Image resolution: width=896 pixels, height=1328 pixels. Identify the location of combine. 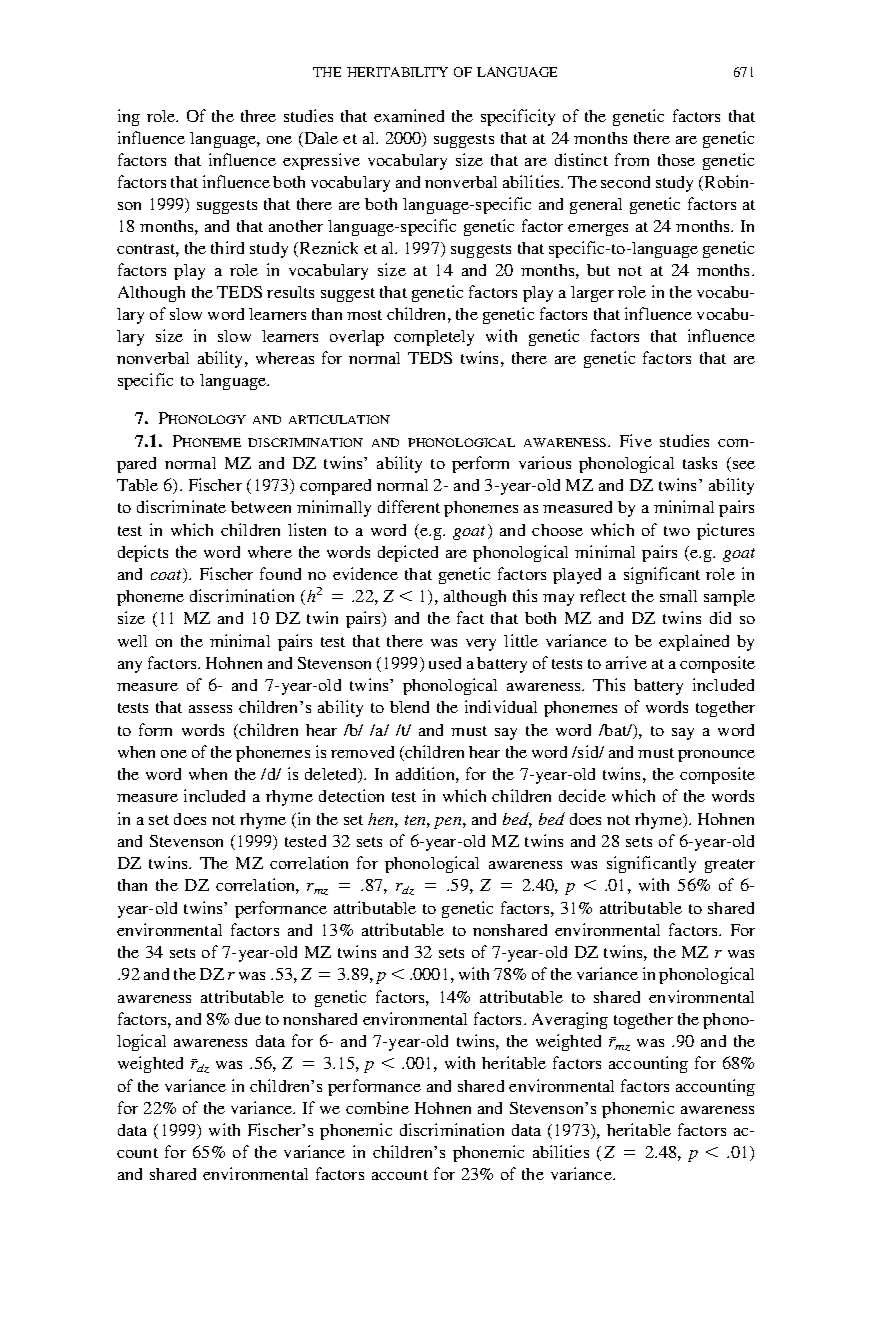
(377, 1107).
